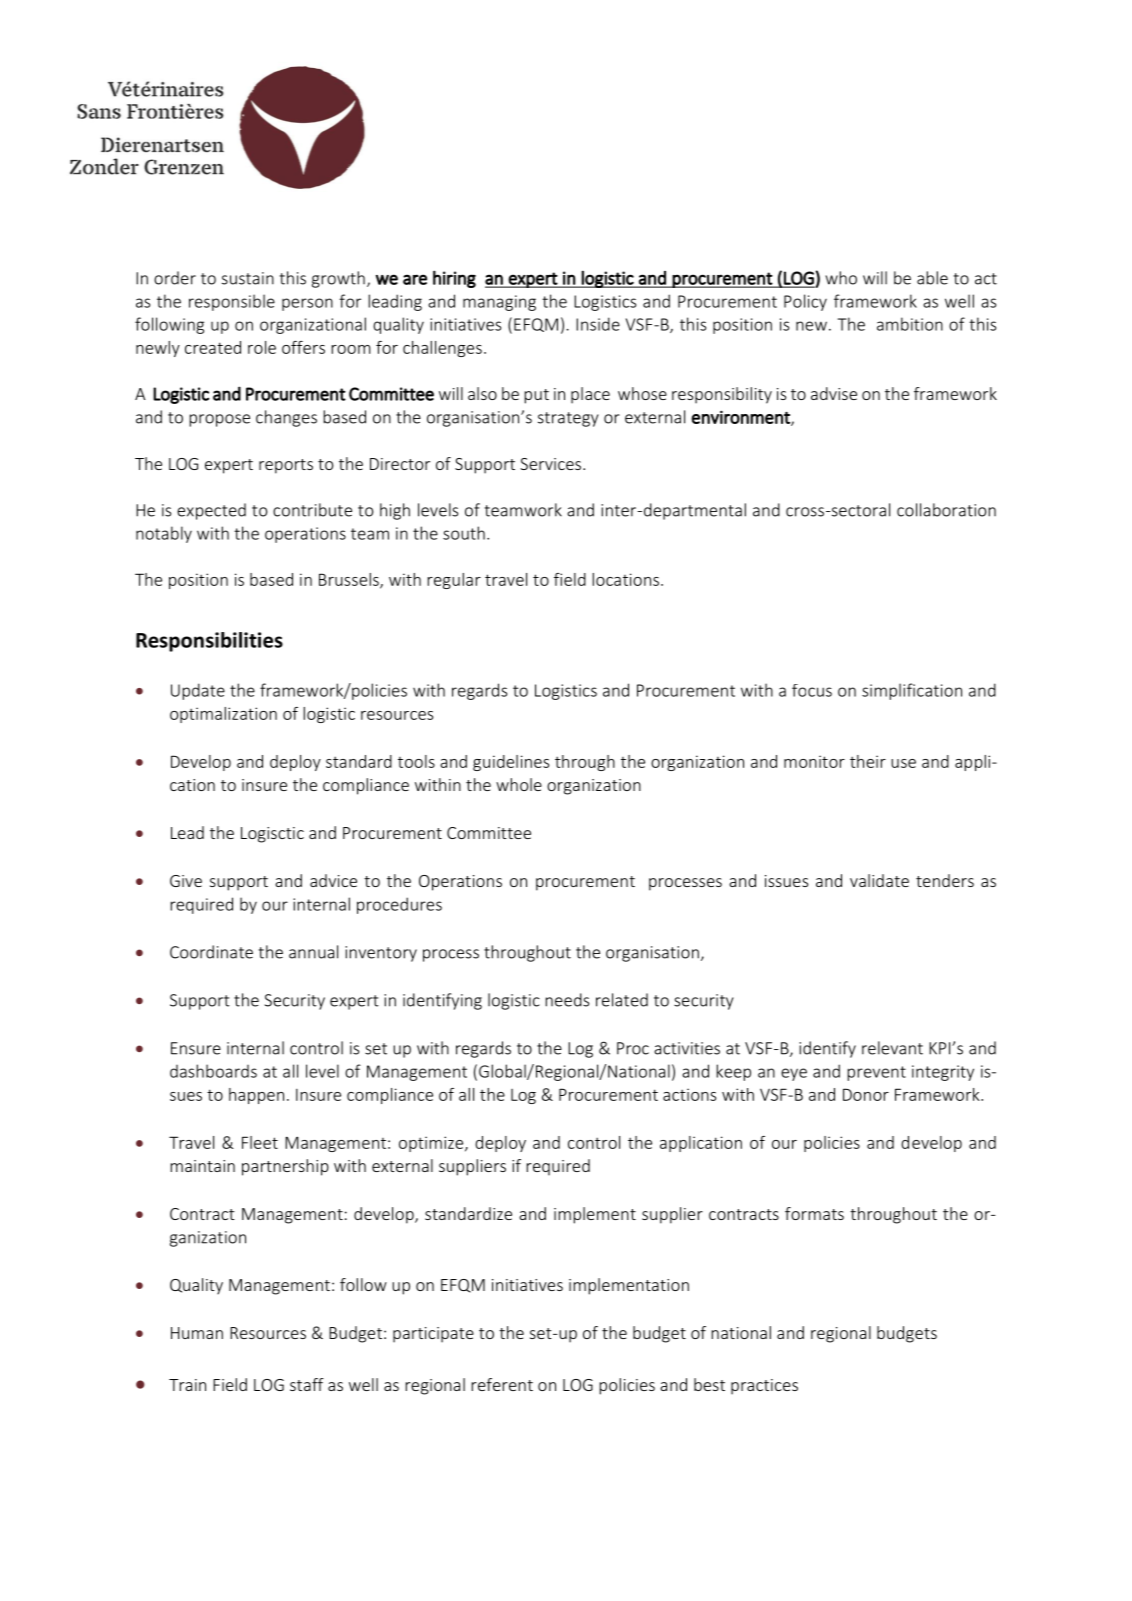  I want to click on expected, so click(211, 511).
